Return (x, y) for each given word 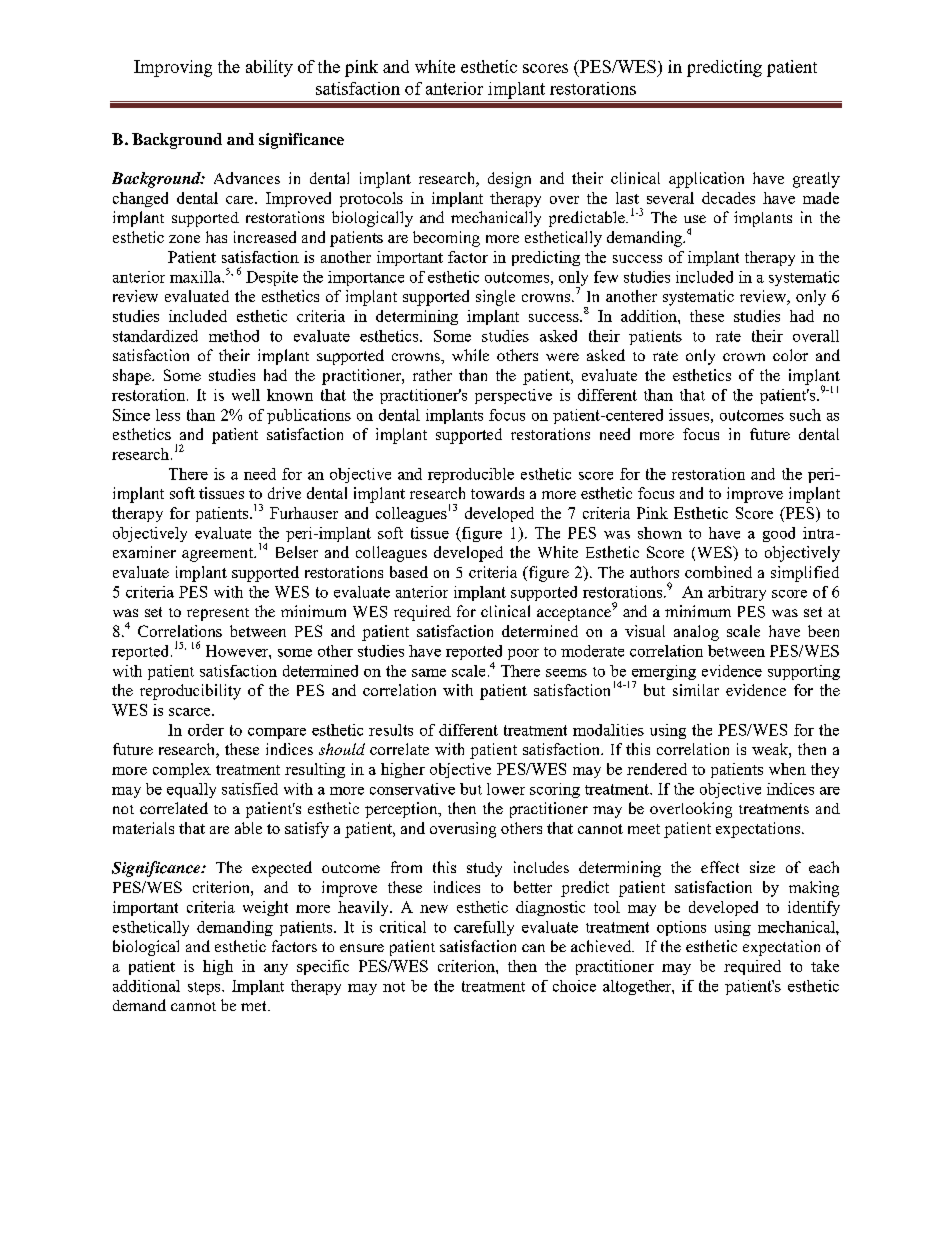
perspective (513, 396)
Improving (173, 68)
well (246, 395)
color (790, 355)
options (681, 928)
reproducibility (190, 692)
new (434, 909)
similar (696, 690)
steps (205, 988)
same (429, 673)
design (509, 180)
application (706, 180)
